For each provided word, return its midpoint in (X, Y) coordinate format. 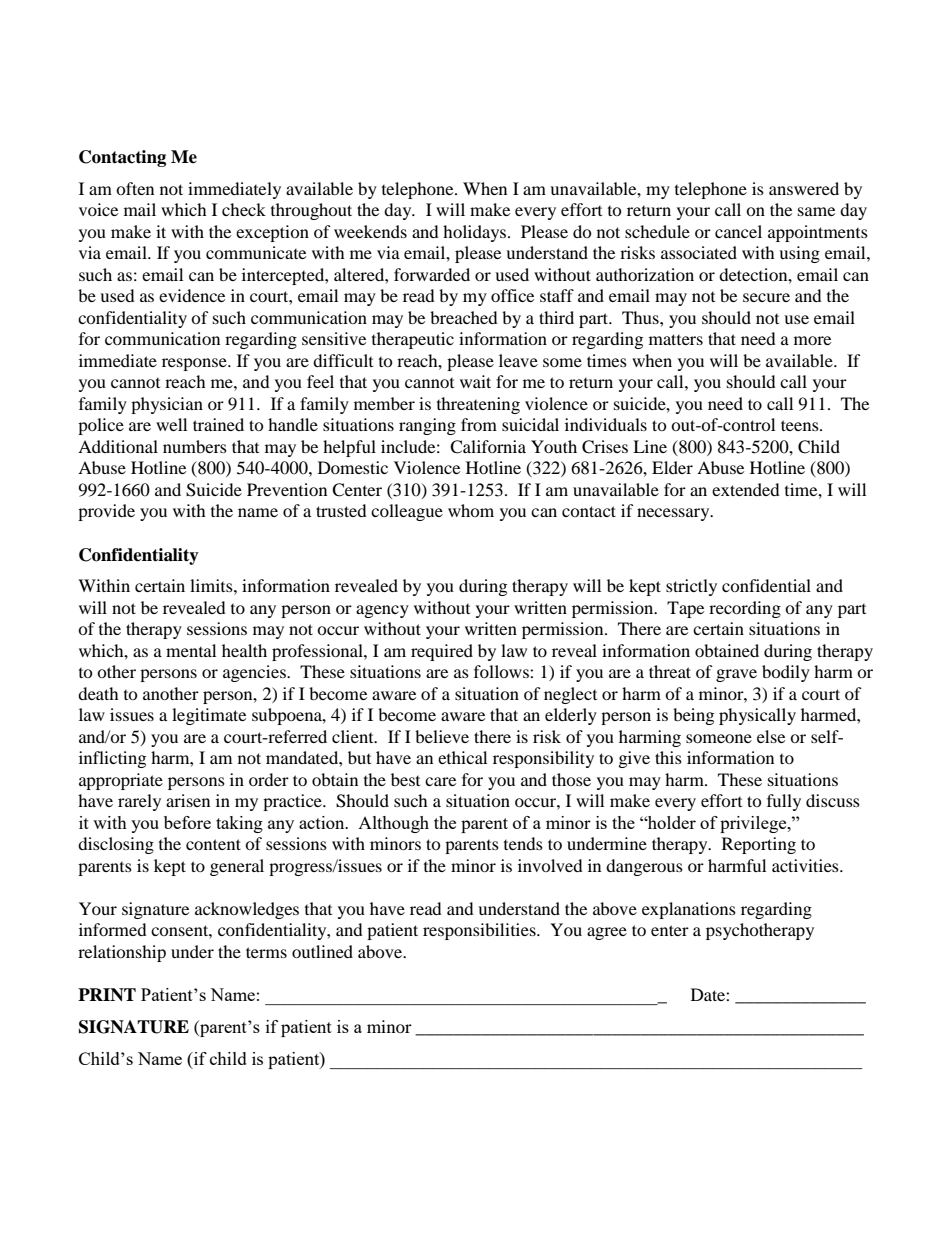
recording (745, 609)
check (244, 209)
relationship (122, 953)
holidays (474, 233)
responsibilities (480, 931)
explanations (689, 910)
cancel (738, 231)
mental (191, 650)
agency (382, 611)
